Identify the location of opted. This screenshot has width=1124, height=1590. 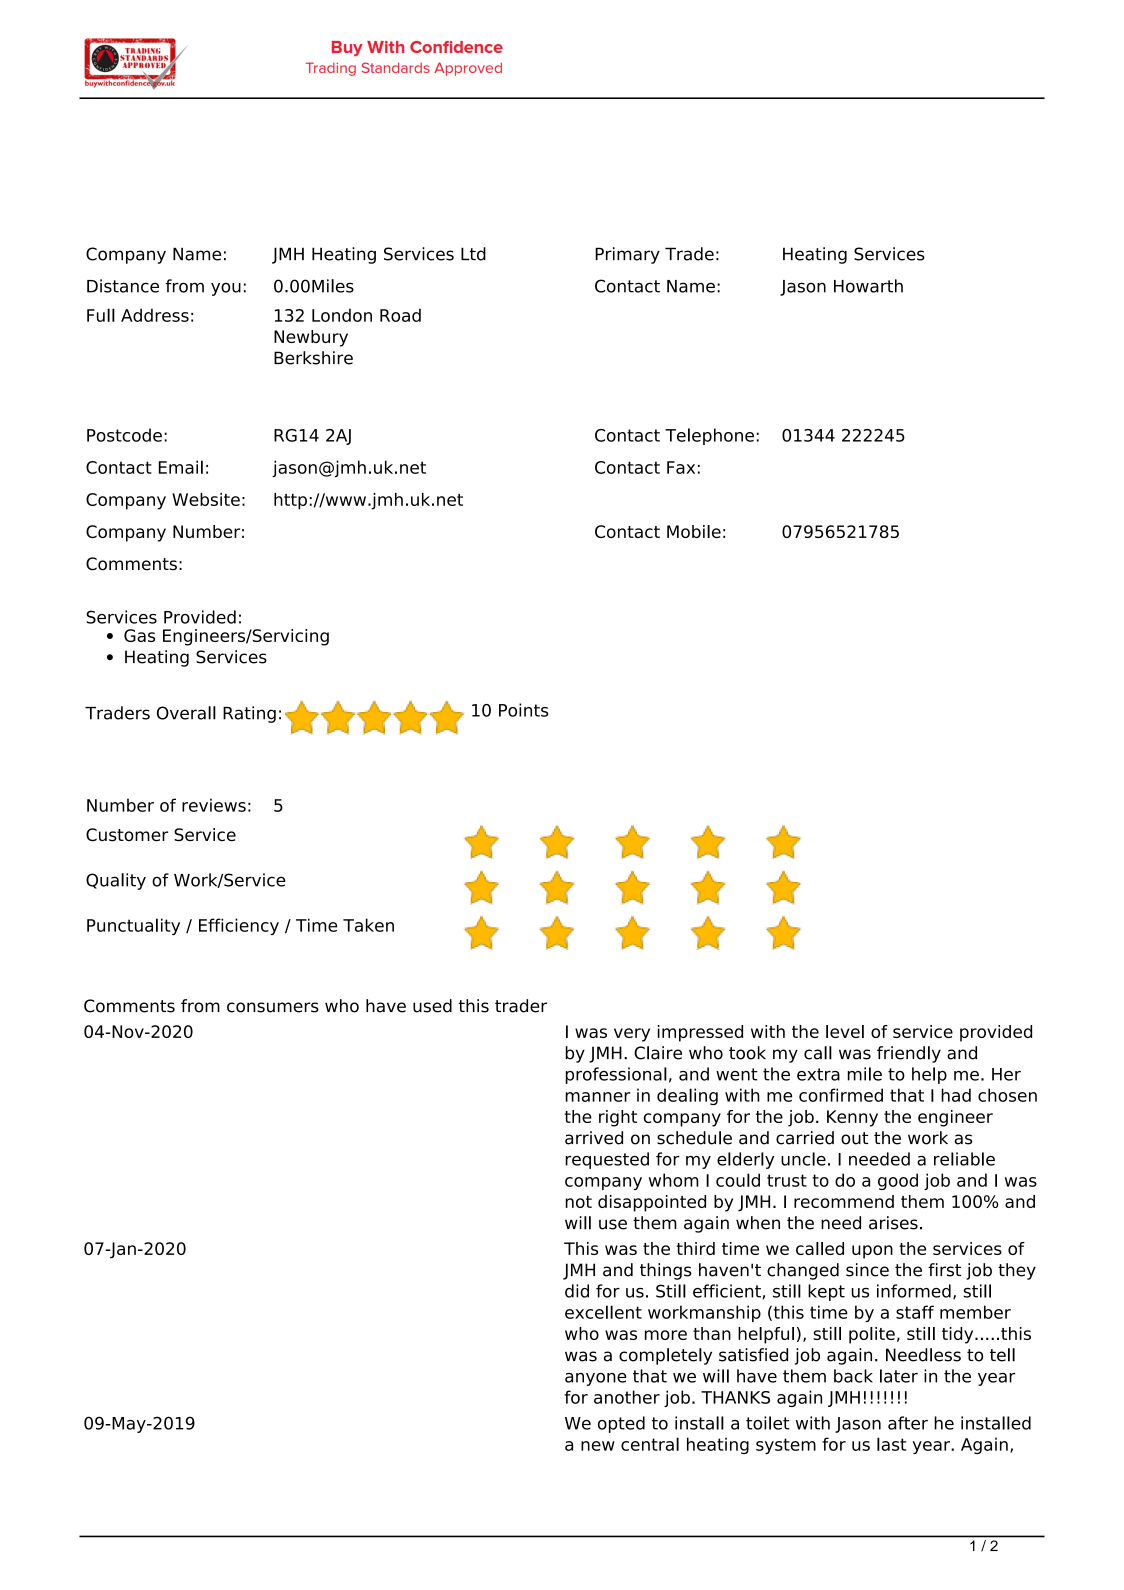
(621, 1424).
